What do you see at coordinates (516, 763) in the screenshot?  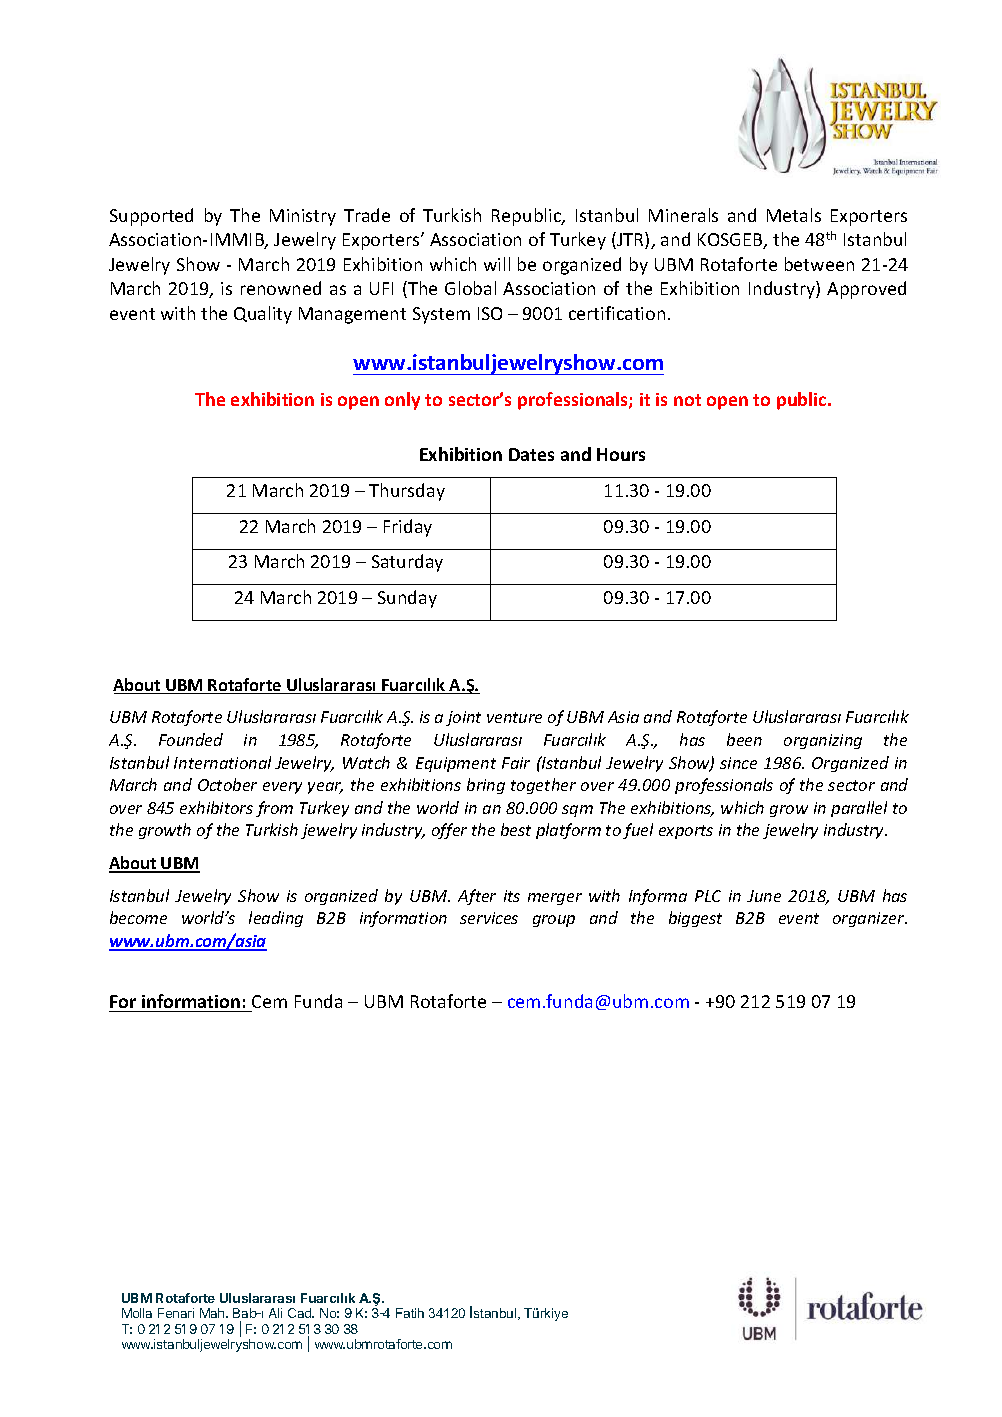 I see `Fair` at bounding box center [516, 763].
